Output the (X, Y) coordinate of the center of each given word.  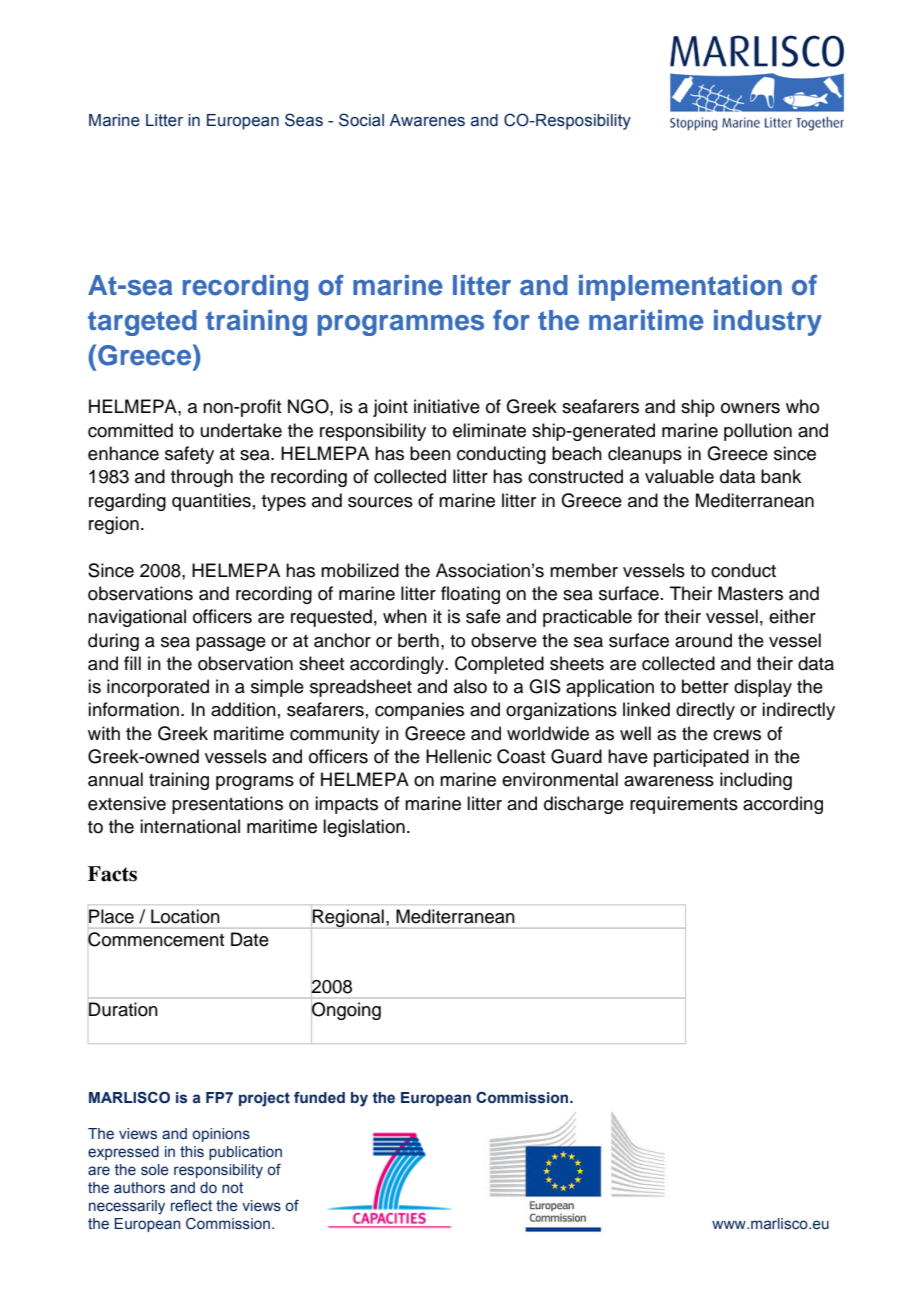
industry (768, 323)
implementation (680, 288)
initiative (447, 406)
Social (361, 120)
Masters (750, 593)
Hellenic (459, 756)
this (192, 1152)
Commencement (156, 939)
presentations (227, 805)
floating (470, 595)
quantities (211, 502)
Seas (304, 120)
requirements (684, 805)
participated (701, 758)
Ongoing (346, 1011)
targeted (142, 323)
